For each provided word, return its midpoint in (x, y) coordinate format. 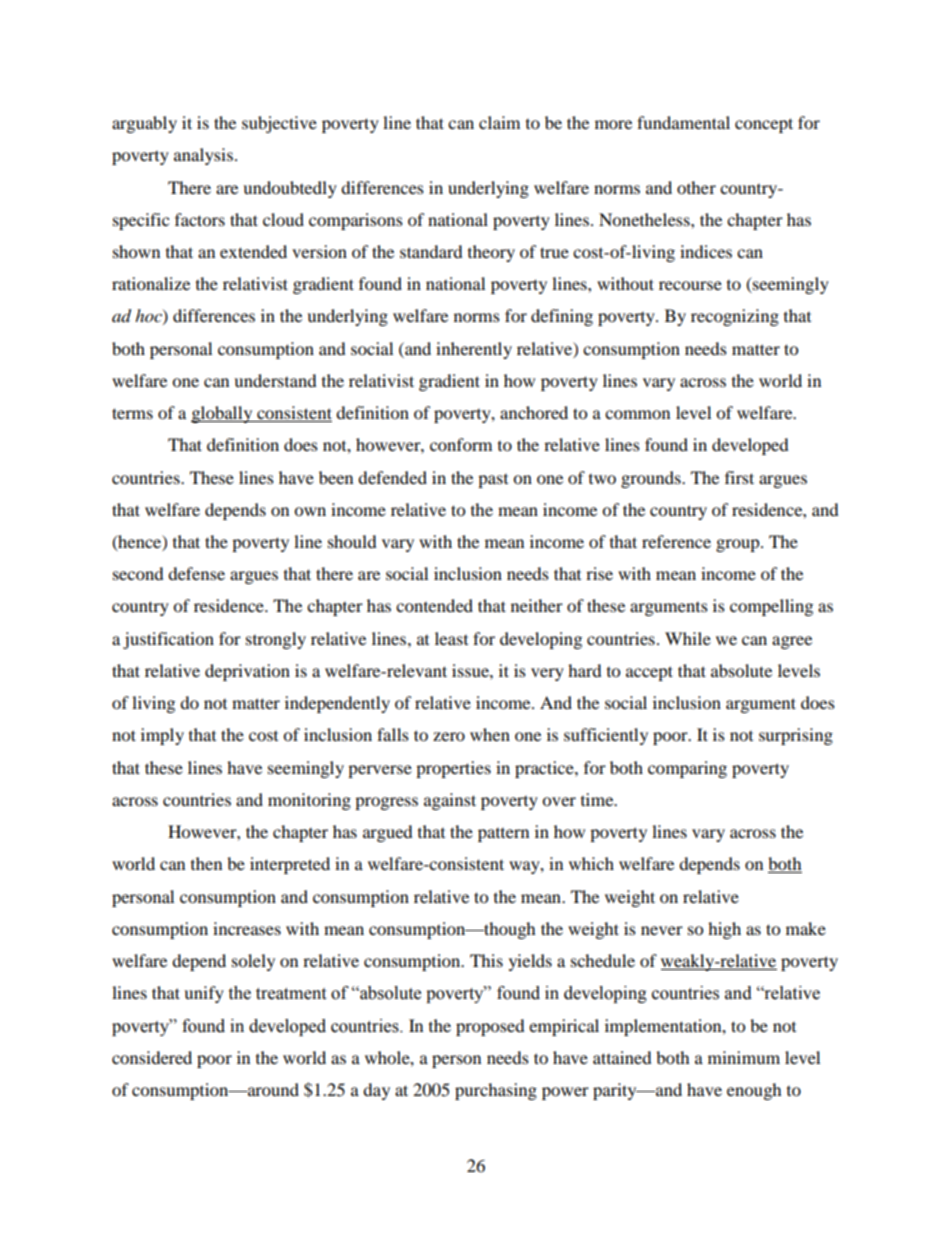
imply (162, 736)
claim (499, 122)
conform (461, 444)
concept (764, 125)
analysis (203, 156)
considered (152, 1057)
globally (223, 414)
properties (453, 769)
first (739, 477)
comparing (687, 769)
